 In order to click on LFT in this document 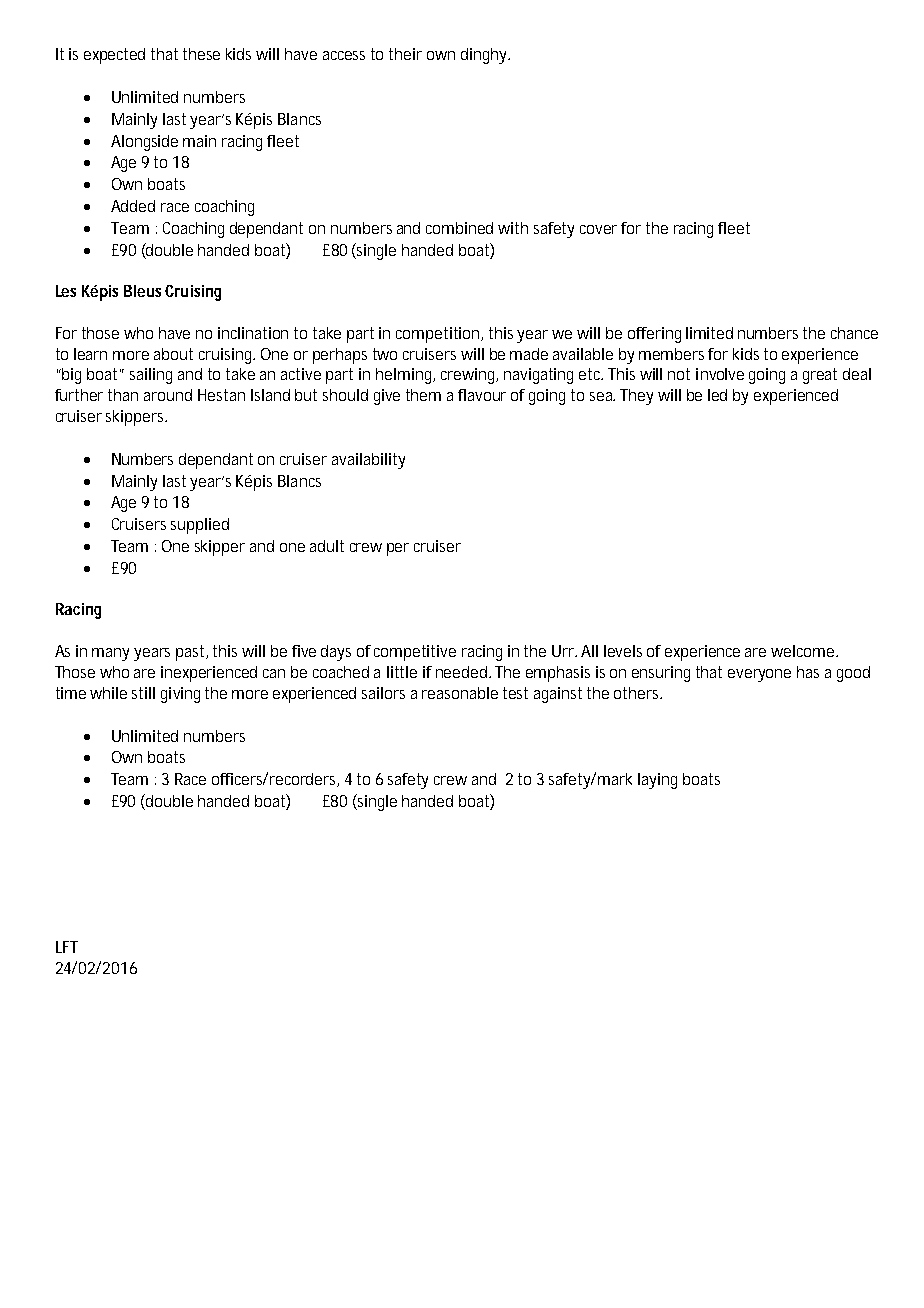, I will do `click(67, 947)`.
